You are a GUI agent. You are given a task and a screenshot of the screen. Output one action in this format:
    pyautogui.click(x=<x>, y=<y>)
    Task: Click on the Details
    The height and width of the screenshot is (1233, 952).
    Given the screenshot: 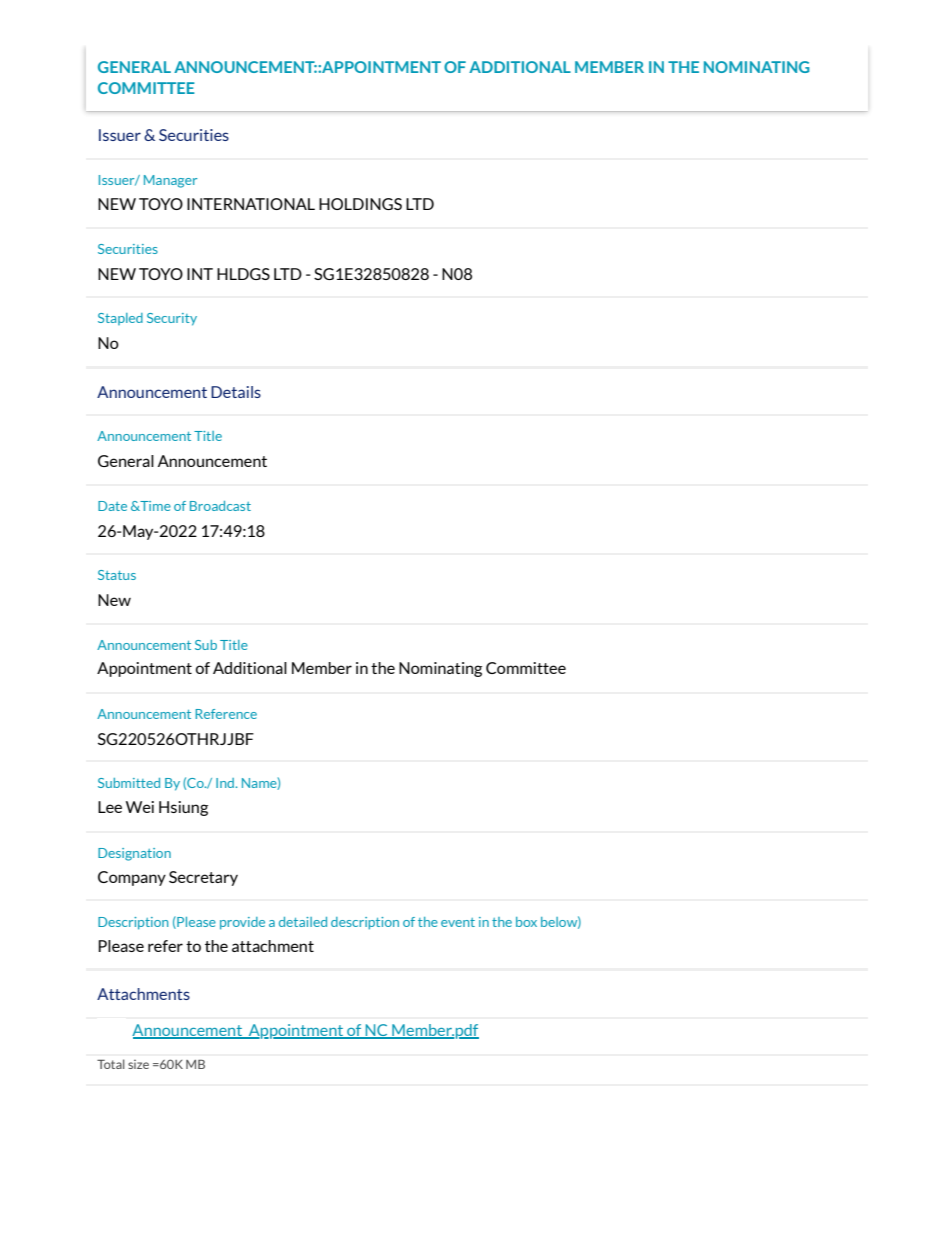 What is the action you would take?
    pyautogui.click(x=236, y=392)
